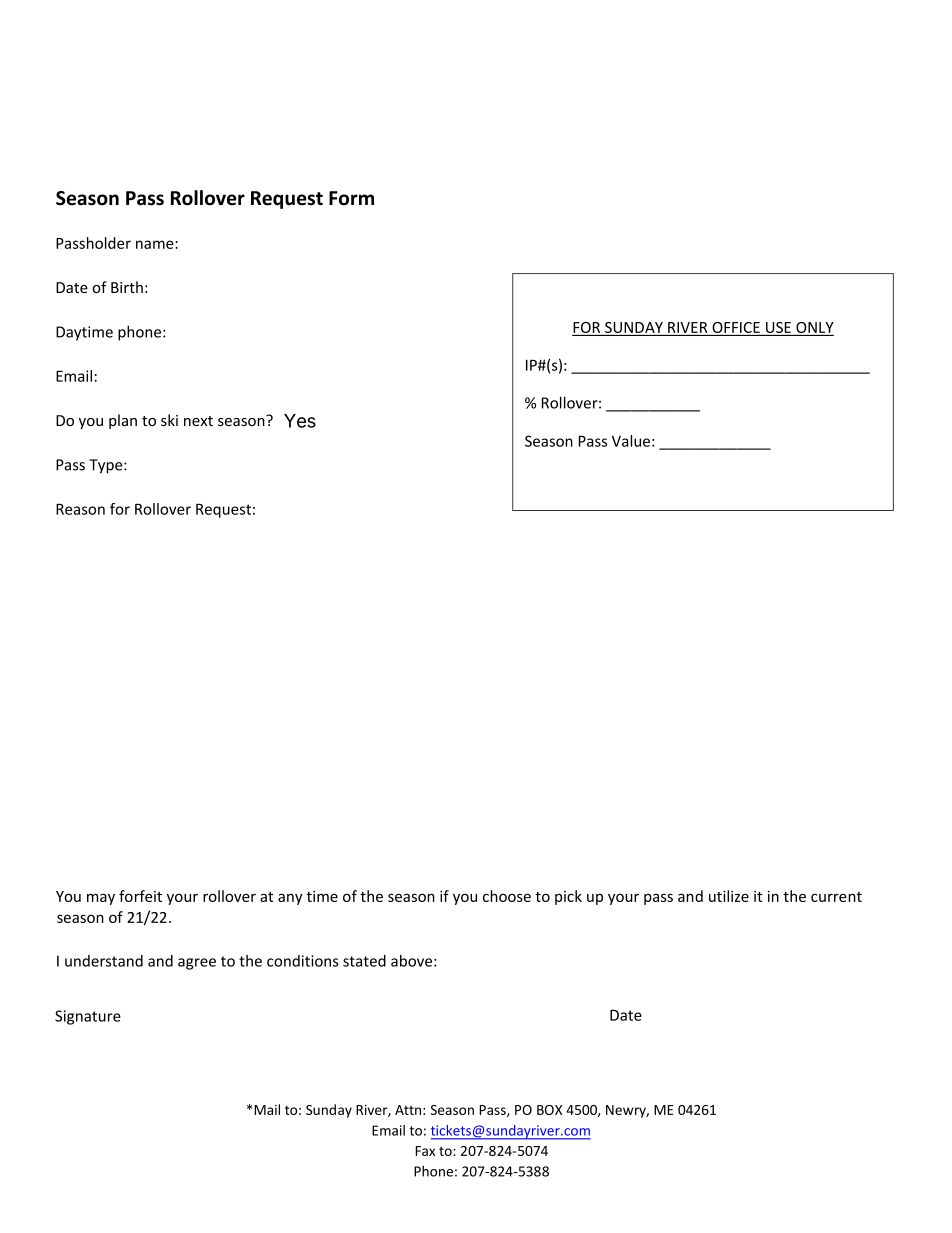  What do you see at coordinates (88, 1017) in the screenshot?
I see `Signature` at bounding box center [88, 1017].
